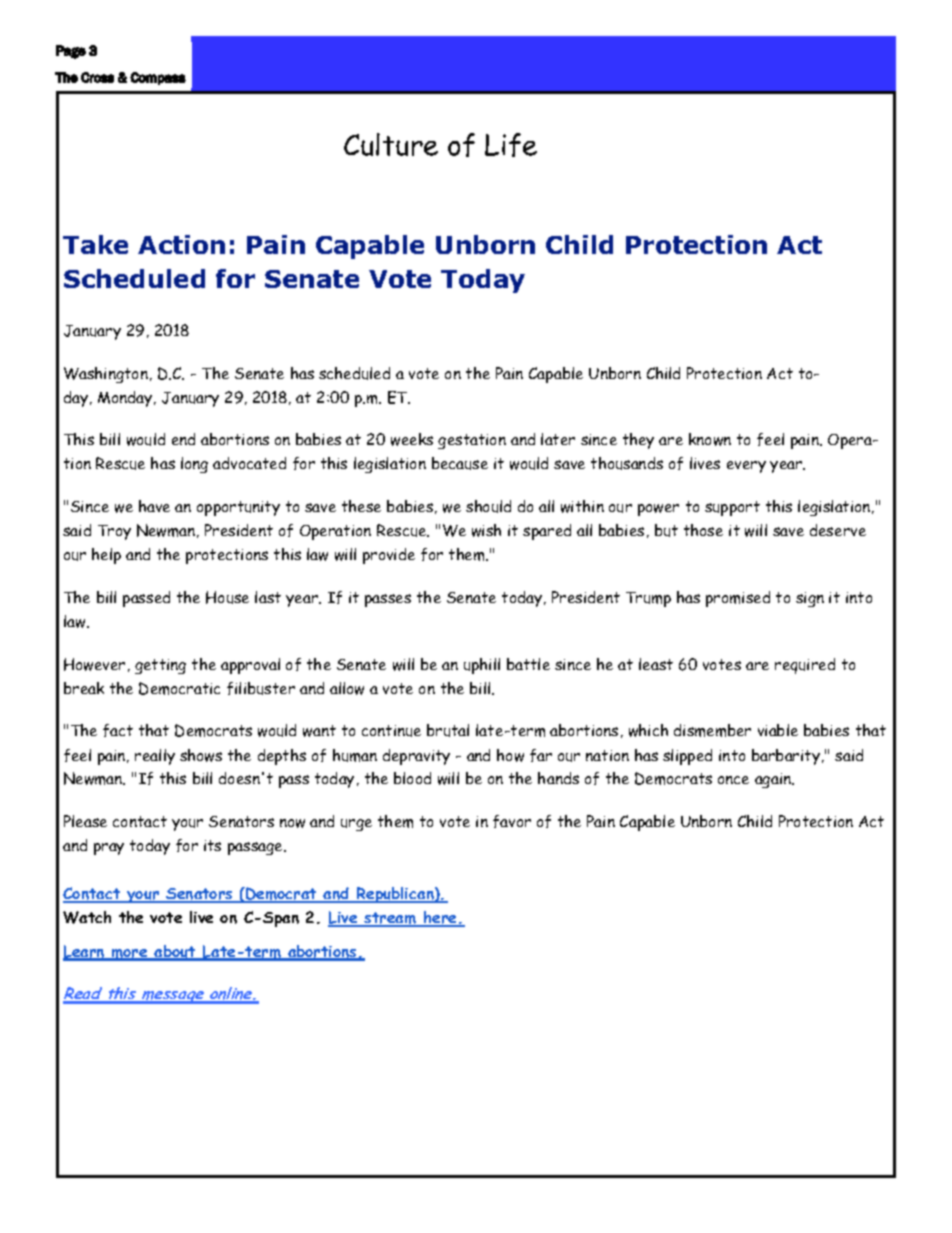 The image size is (952, 1233). I want to click on Take, so click(95, 244).
